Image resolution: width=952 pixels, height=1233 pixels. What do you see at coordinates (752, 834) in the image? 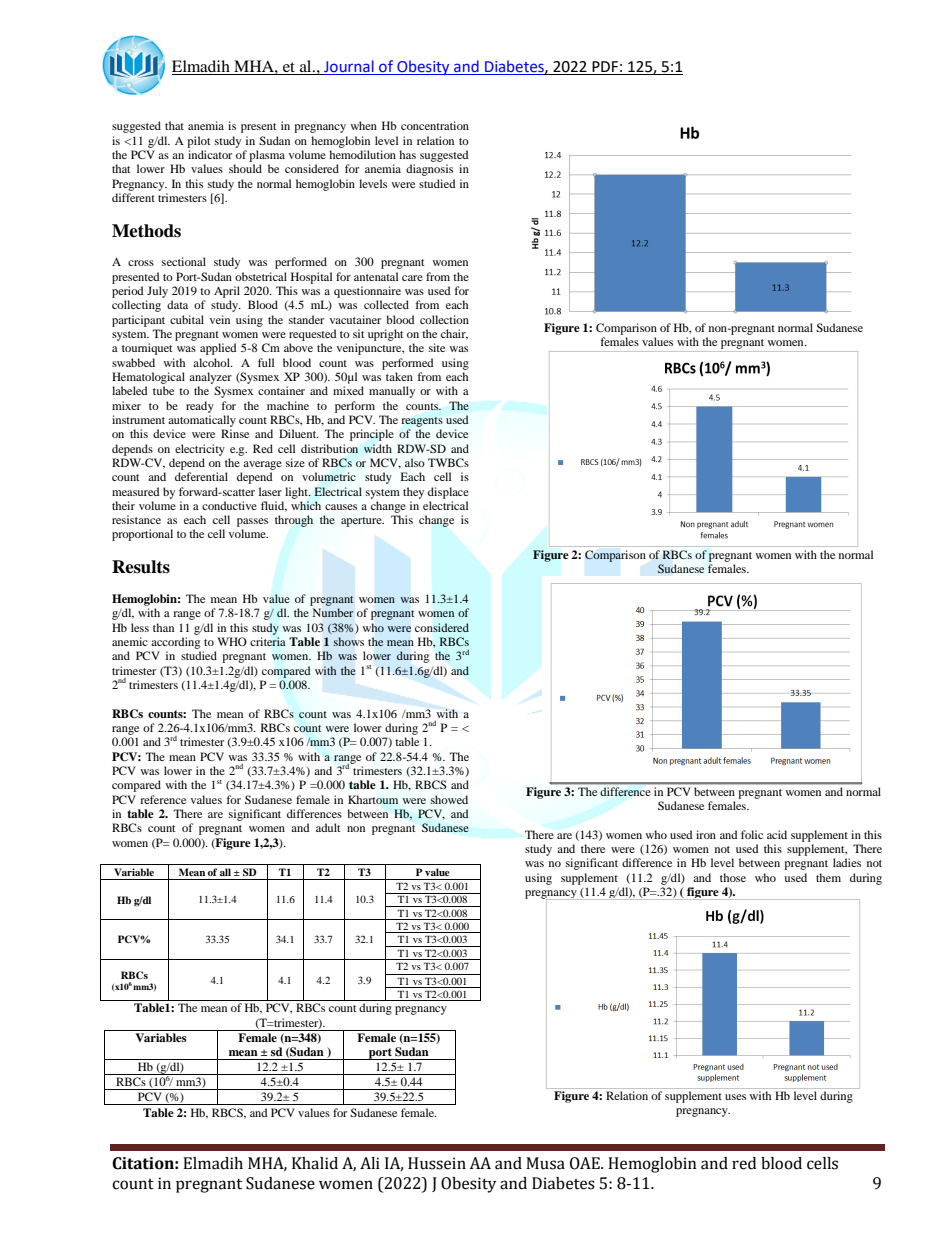
I see `folic` at bounding box center [752, 834].
